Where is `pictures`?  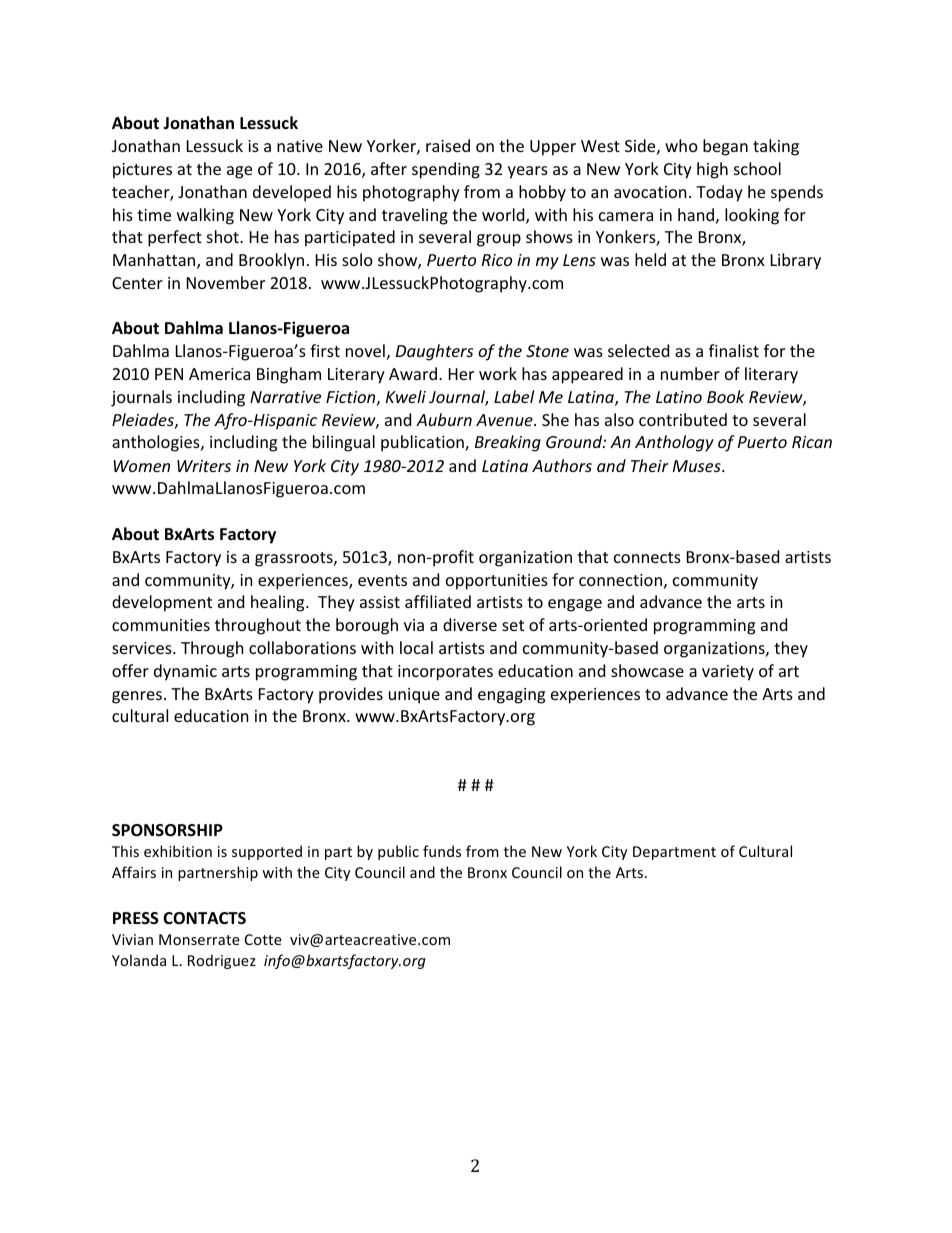 pictures is located at coordinates (142, 171).
